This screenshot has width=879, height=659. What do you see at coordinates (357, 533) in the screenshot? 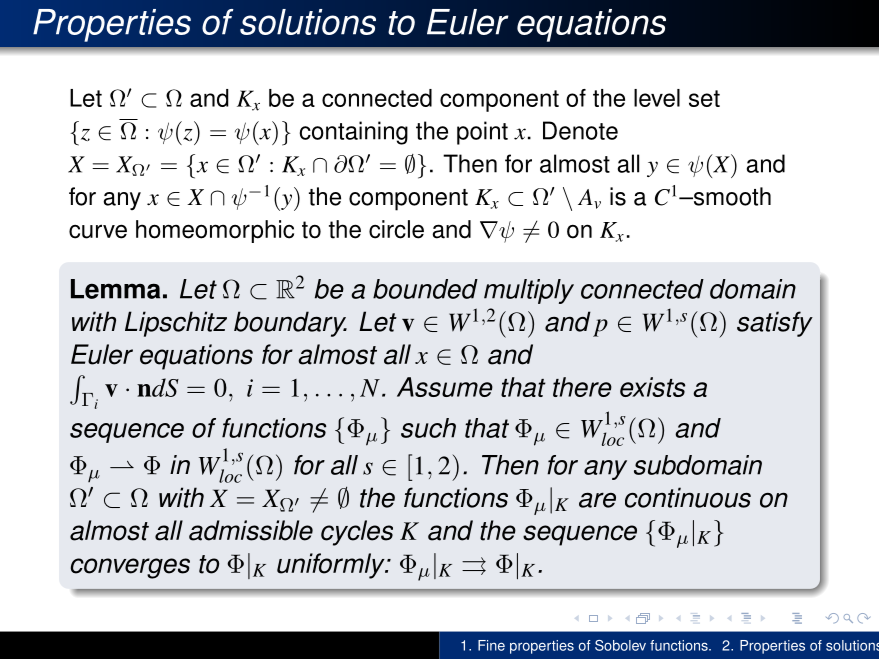
I see `cycles` at bounding box center [357, 533].
